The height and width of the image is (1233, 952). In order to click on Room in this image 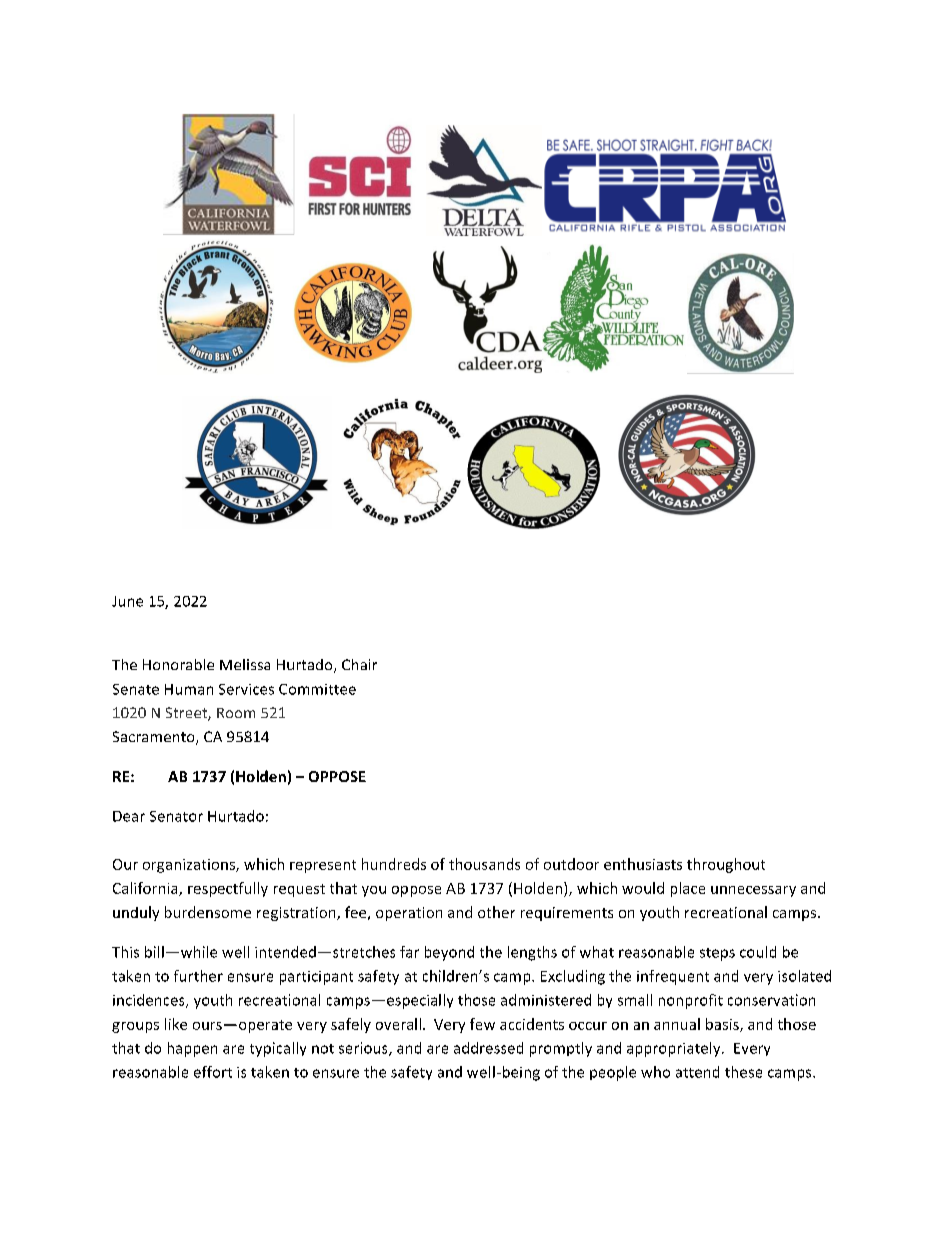, I will do `click(236, 713)`.
